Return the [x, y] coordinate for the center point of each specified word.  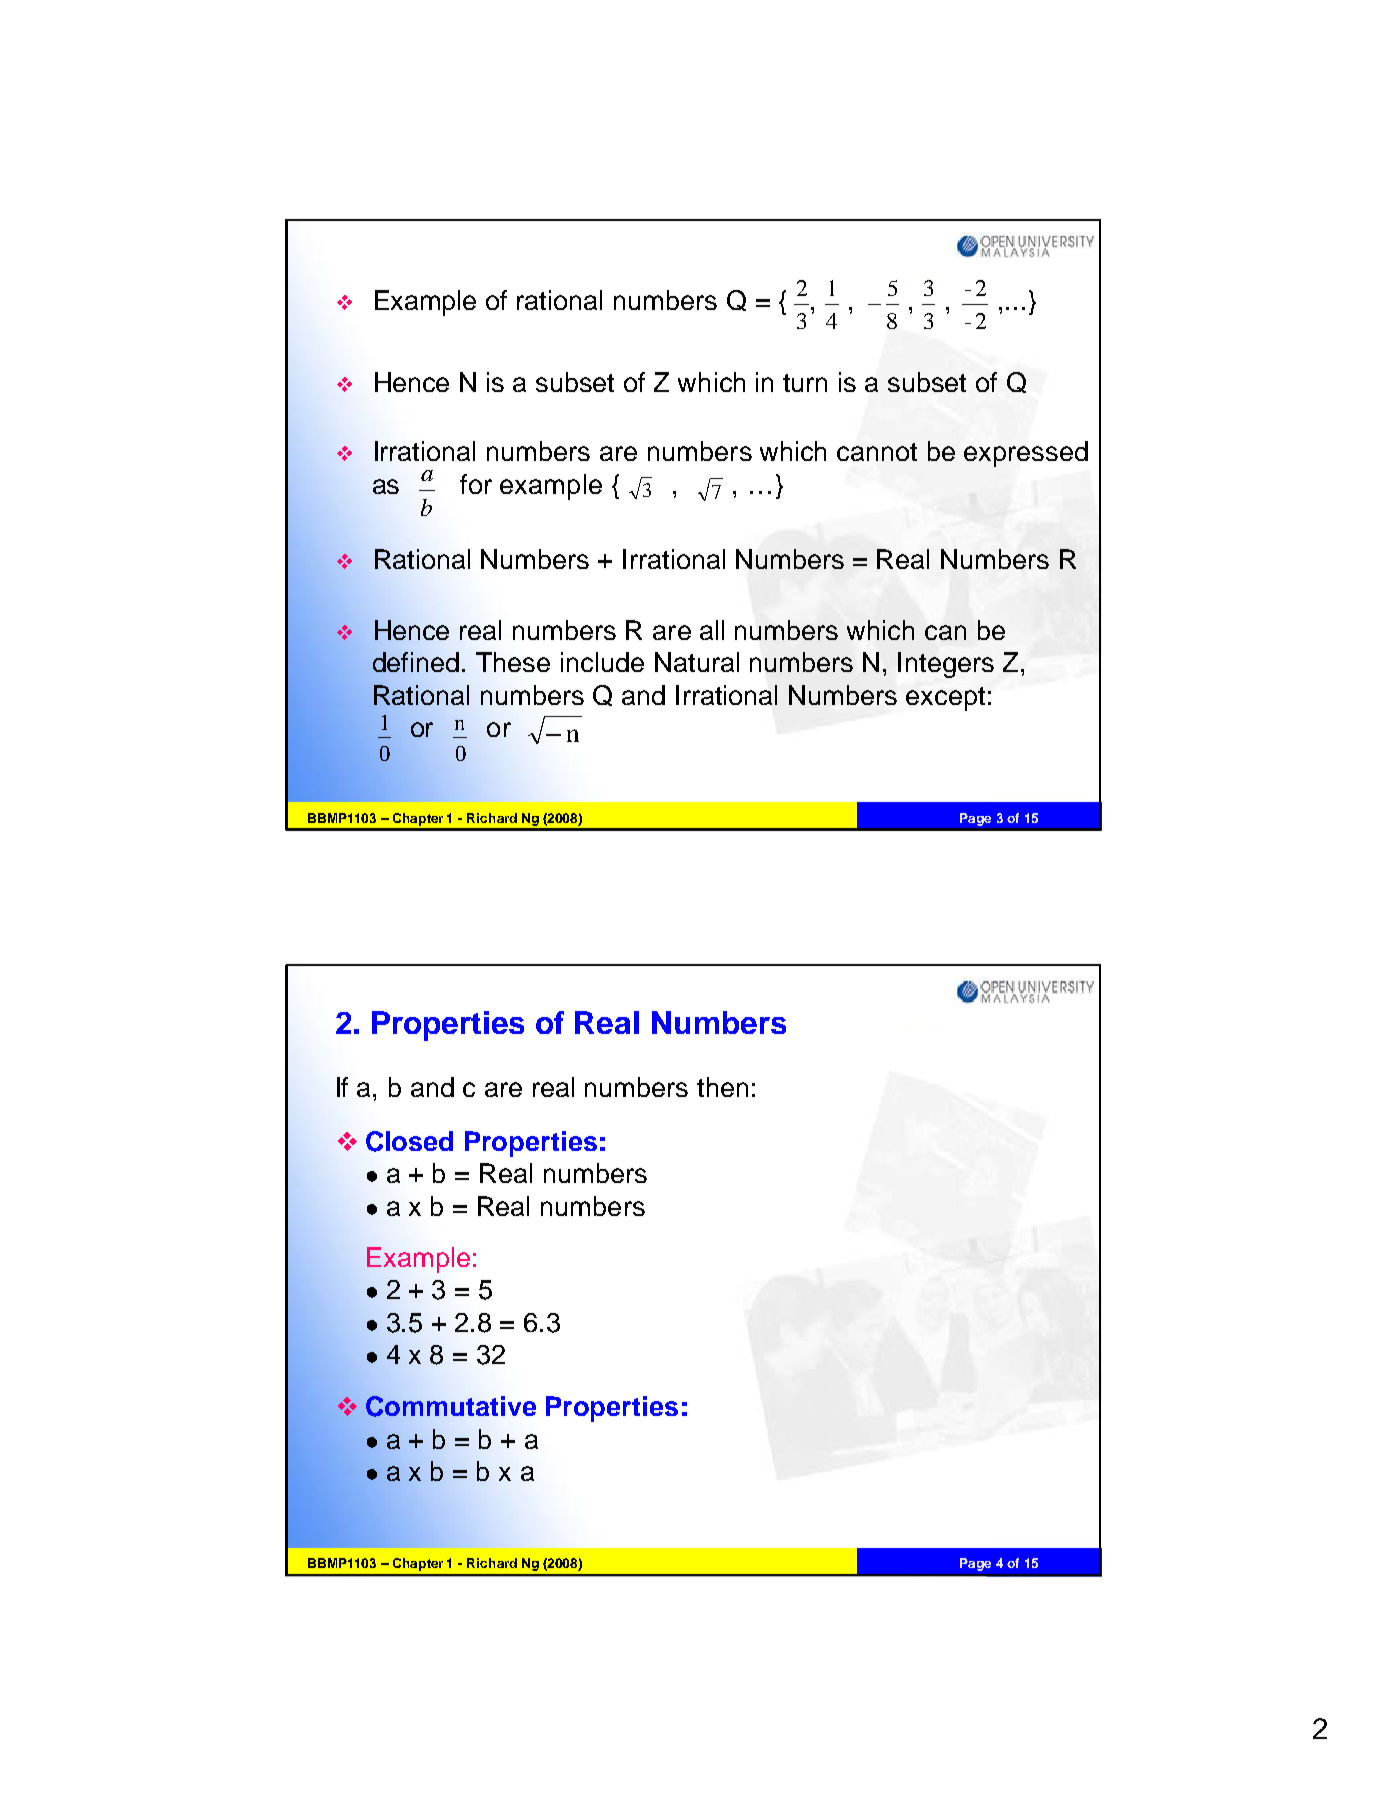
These [513, 662]
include [602, 662]
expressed [1026, 454]
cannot [877, 452]
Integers [946, 665]
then [722, 1087]
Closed [409, 1141]
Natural [697, 662]
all [712, 630]
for [476, 484]
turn [805, 383]
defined [416, 662]
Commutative [451, 1406]
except [945, 699]
